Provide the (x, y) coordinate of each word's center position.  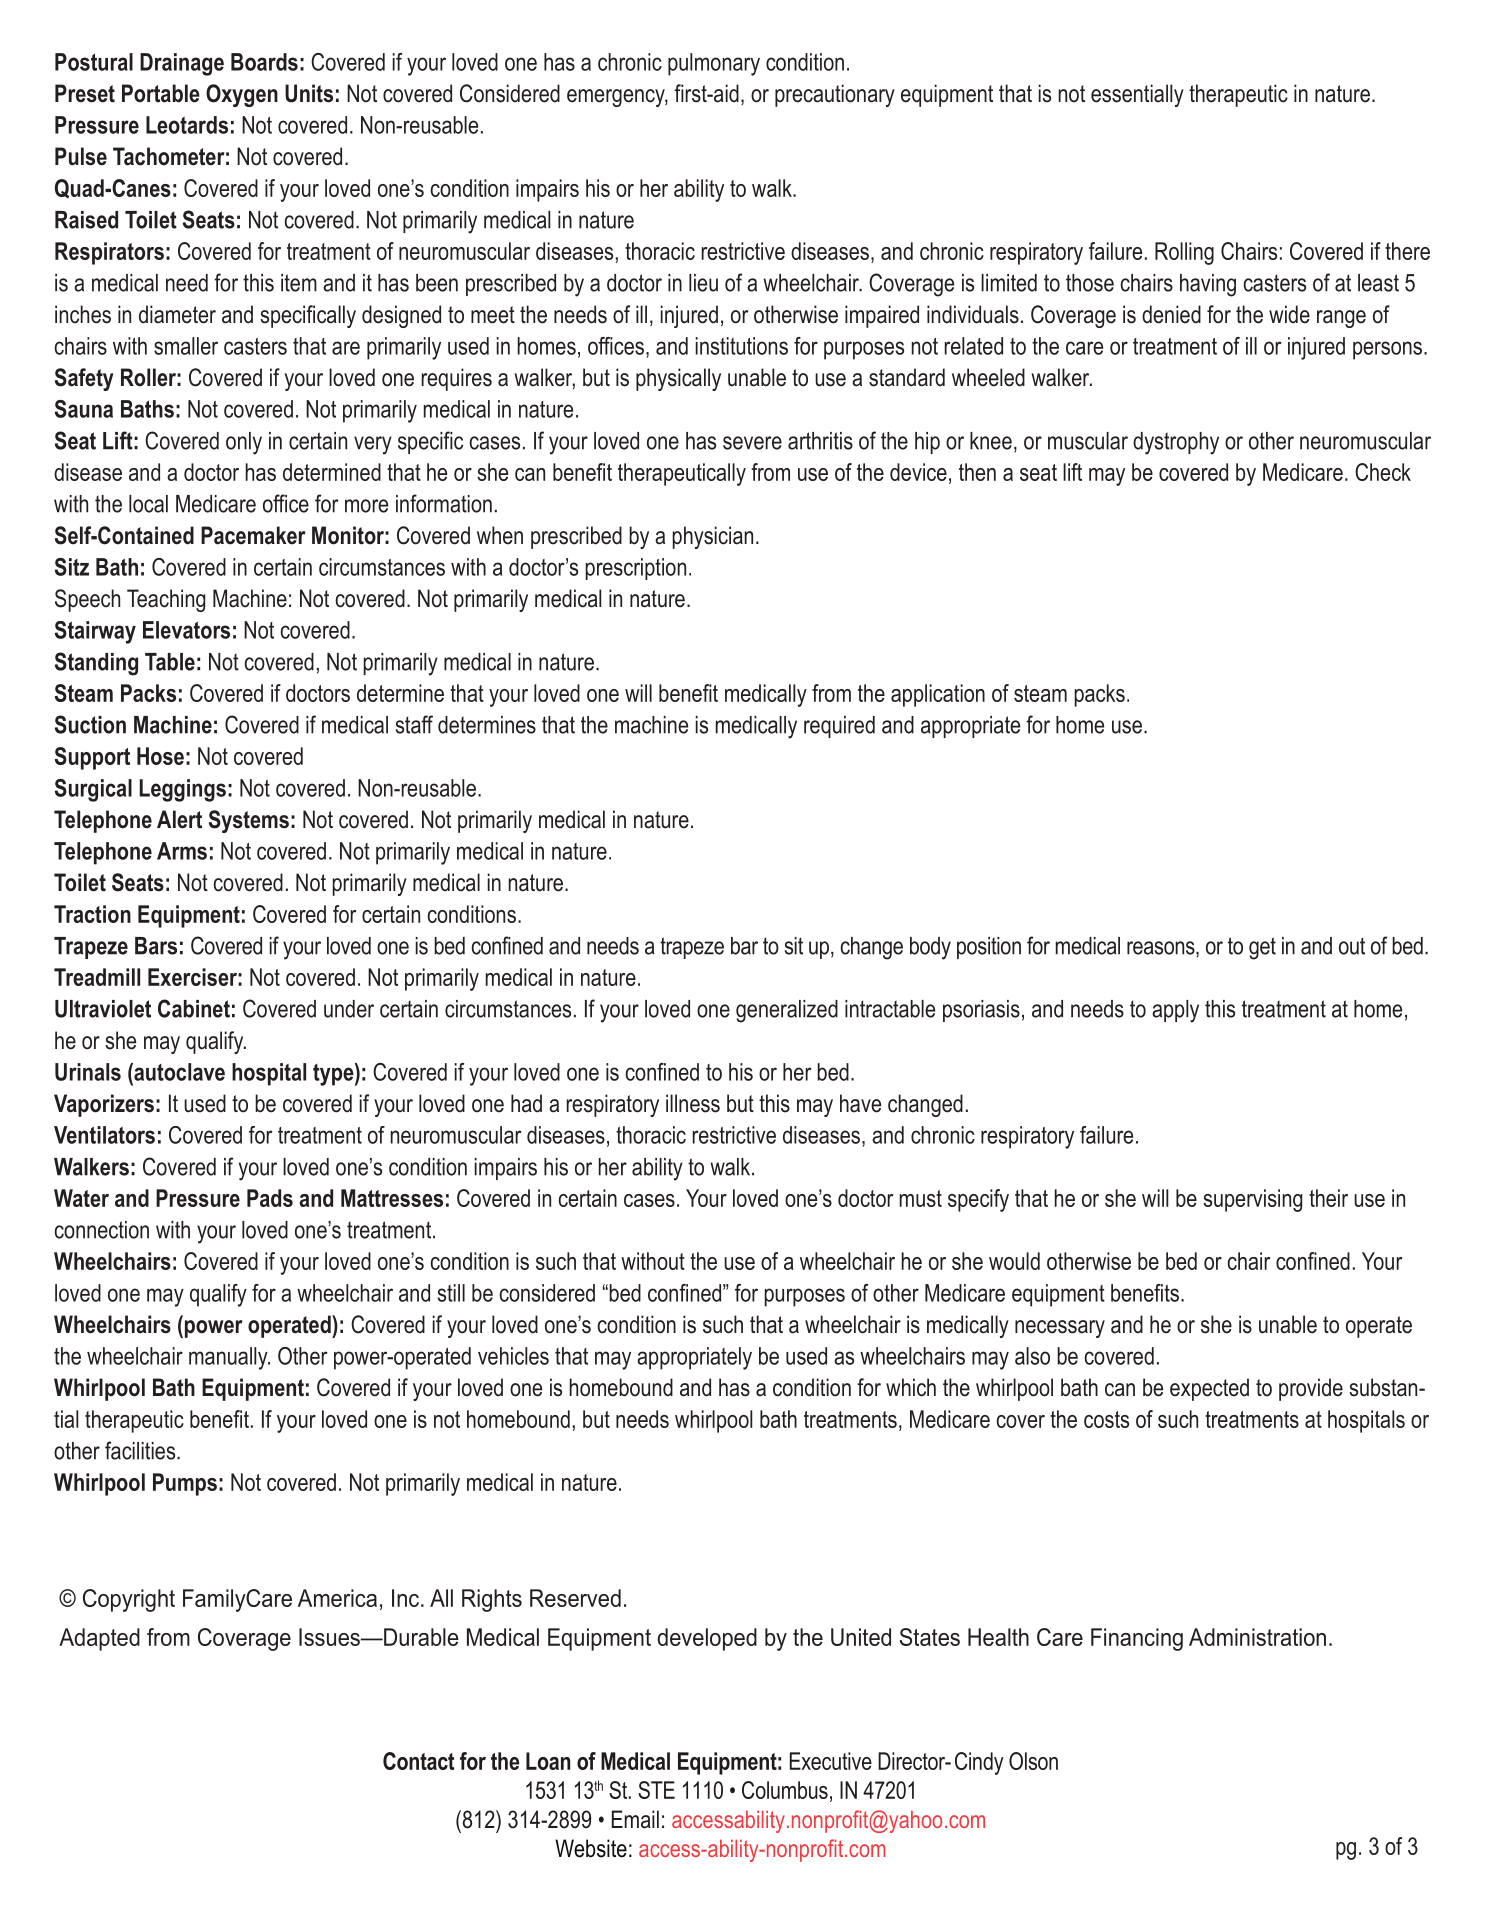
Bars (156, 946)
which (911, 1387)
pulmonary (714, 64)
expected (1209, 1389)
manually (229, 1358)
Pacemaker (253, 535)
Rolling (1184, 253)
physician (712, 537)
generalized (787, 1011)
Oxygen (242, 95)
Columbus (785, 1790)
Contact (419, 1761)
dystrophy (1176, 443)
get (1262, 948)
